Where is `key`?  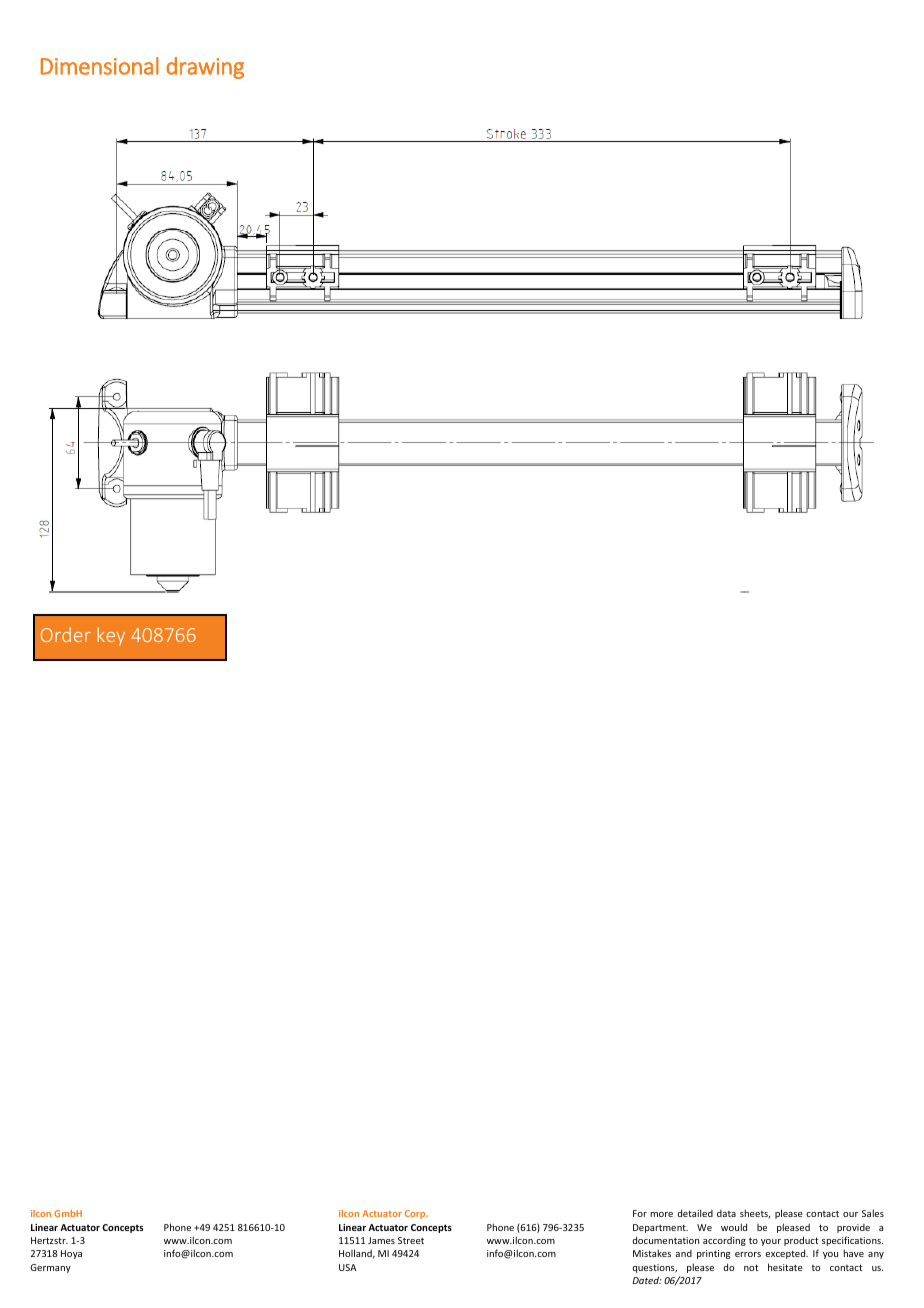 key is located at coordinates (111, 636).
